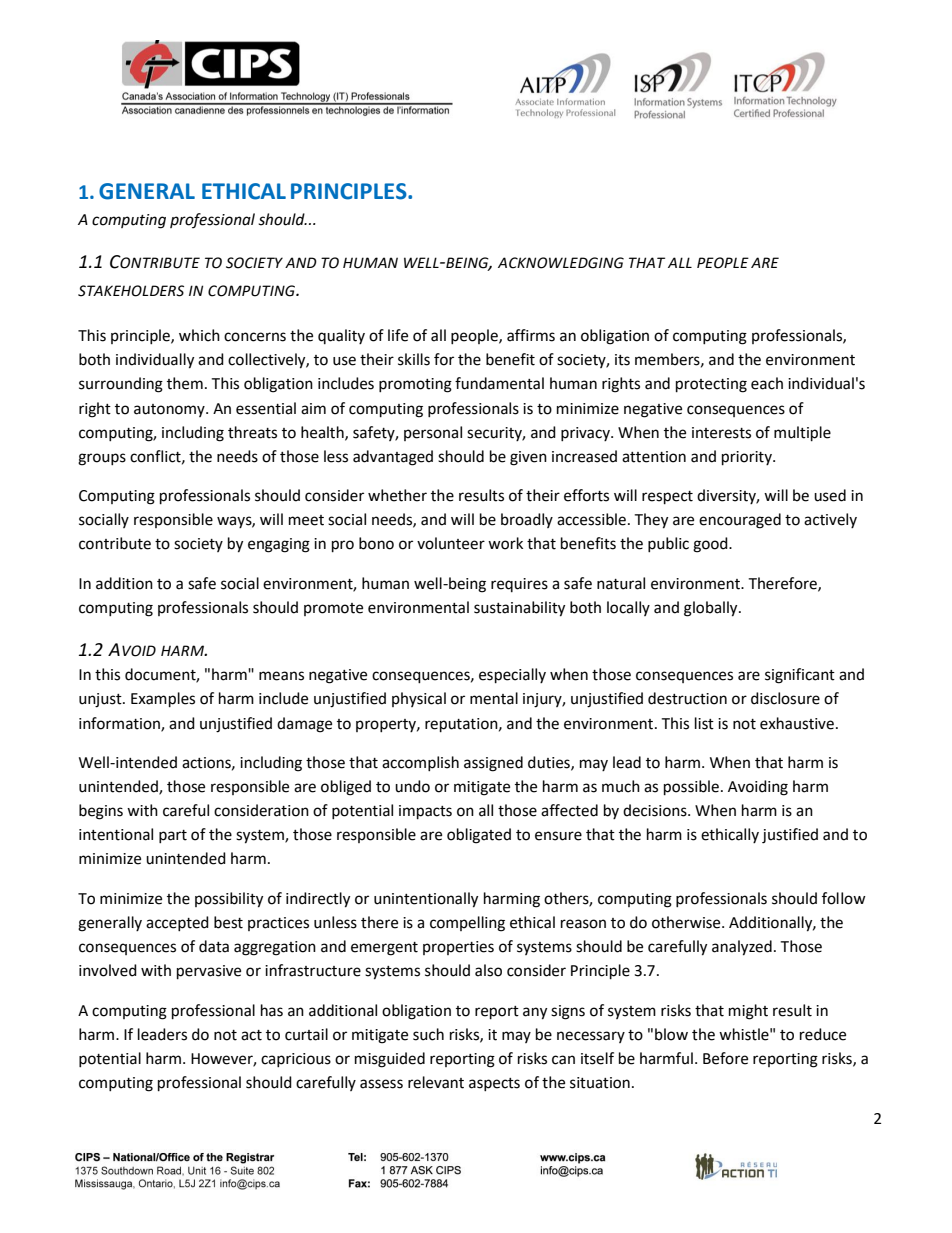 This image has width=952, height=1233. I want to click on possible, so click(691, 788).
